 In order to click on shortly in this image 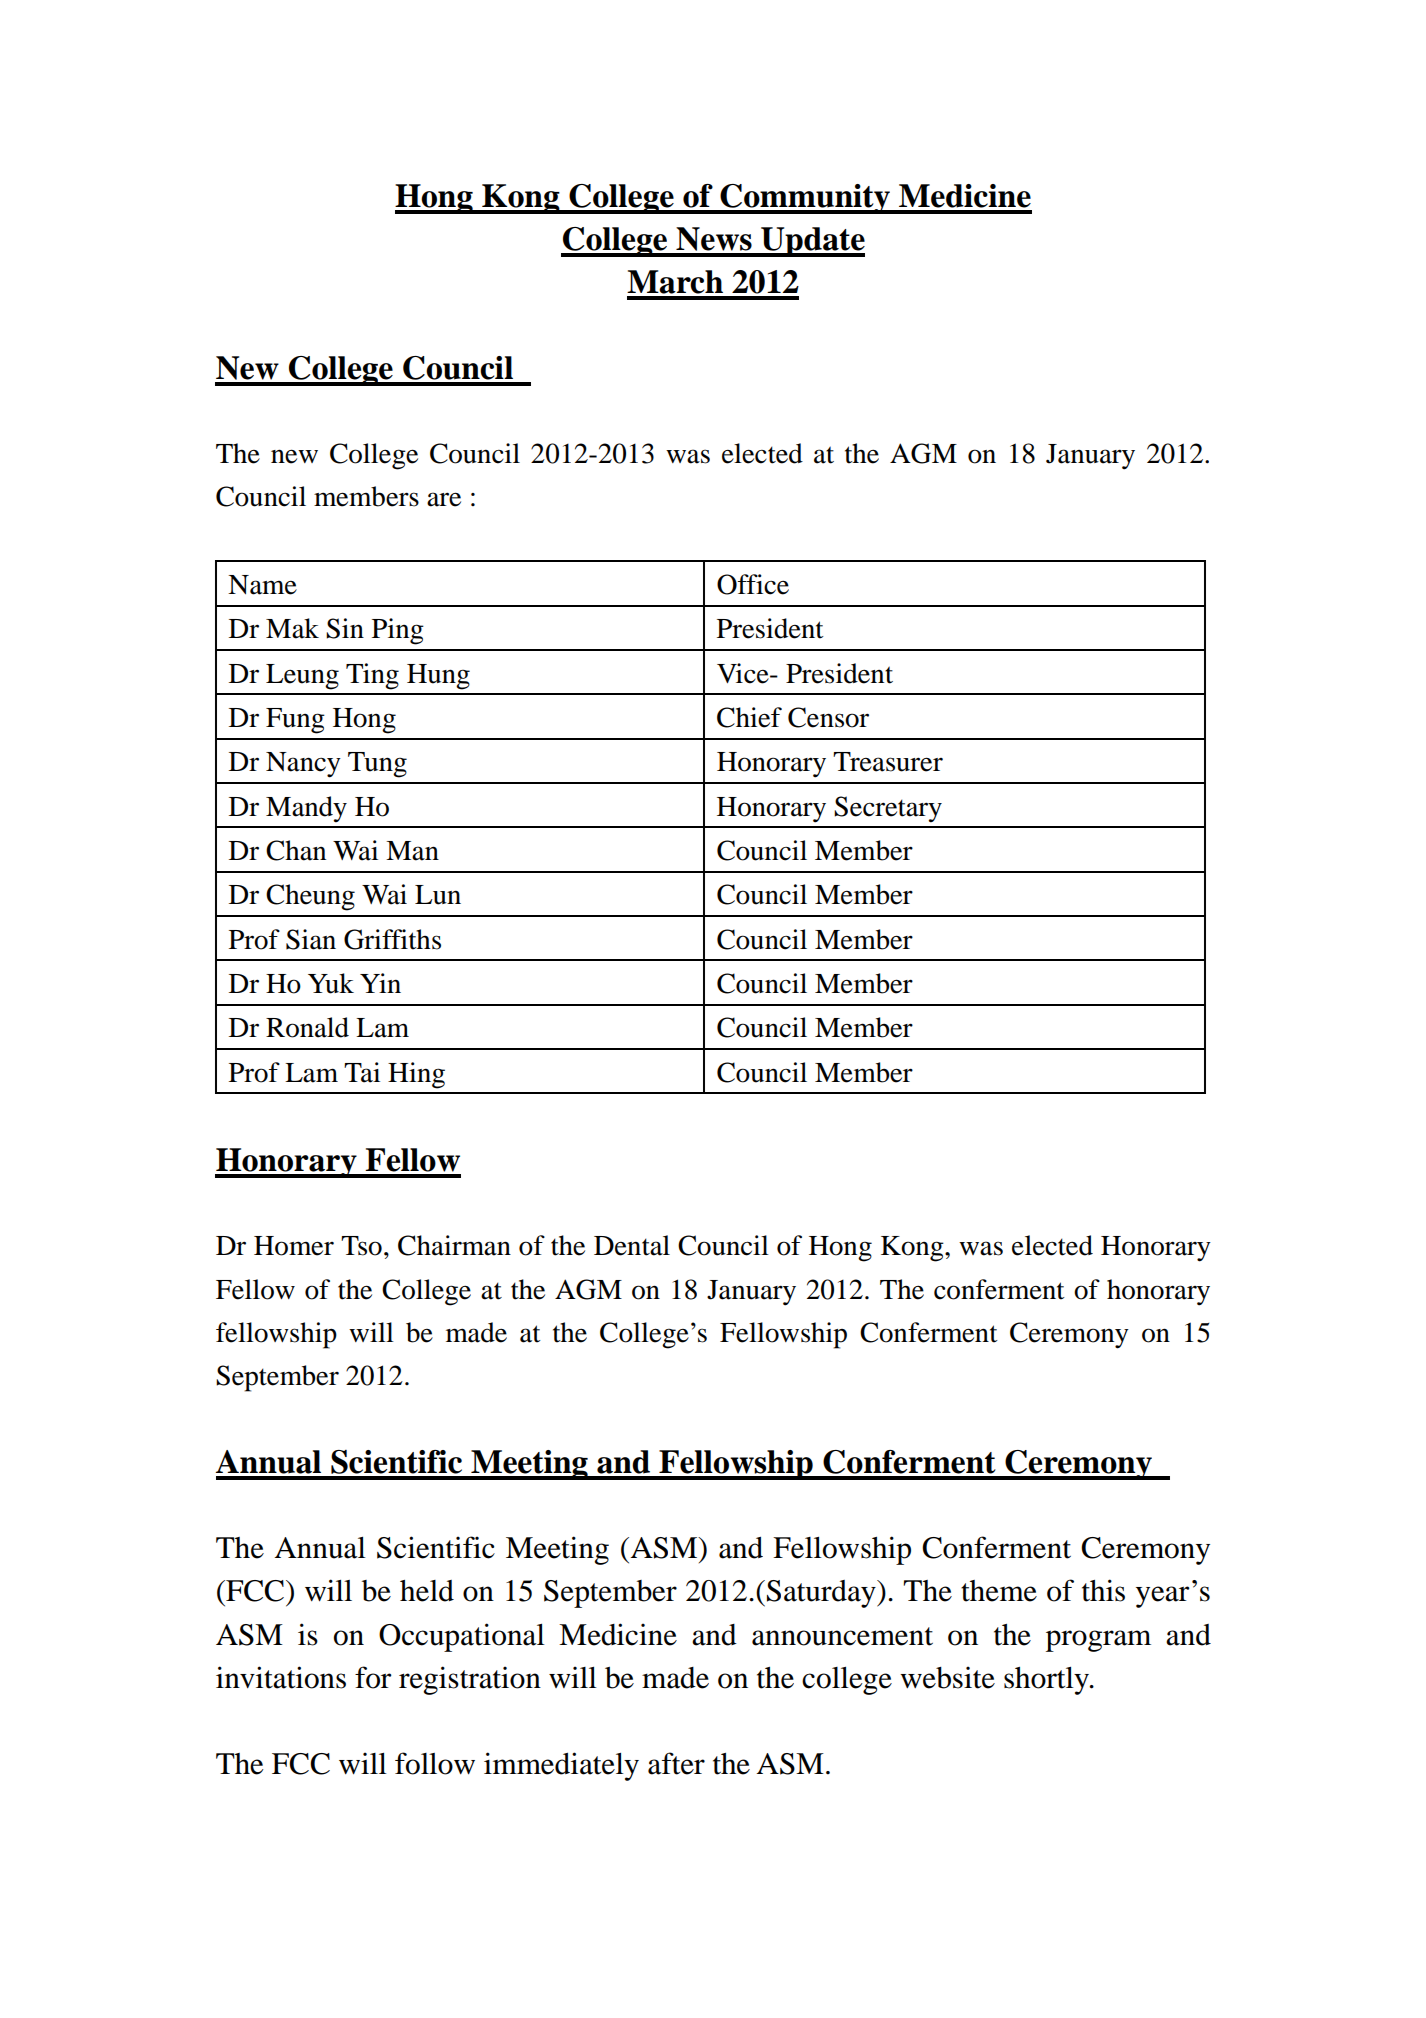, I will do `click(1047, 1681)`.
